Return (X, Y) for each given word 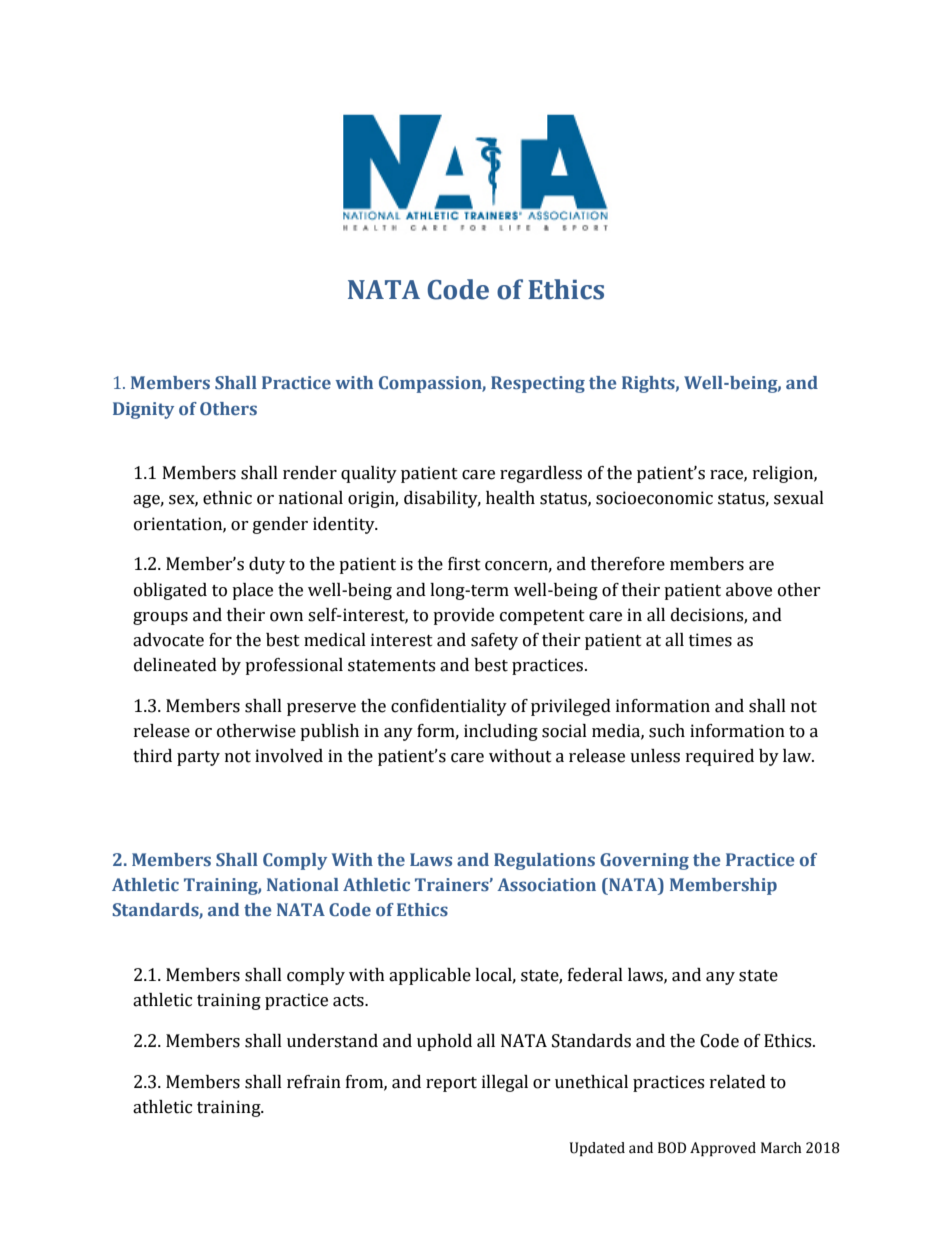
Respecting (538, 384)
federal (595, 975)
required (720, 757)
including (501, 732)
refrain (314, 1082)
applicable (430, 976)
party (198, 758)
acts (349, 1001)
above (749, 590)
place (252, 591)
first (464, 564)
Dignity (143, 410)
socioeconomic (654, 498)
